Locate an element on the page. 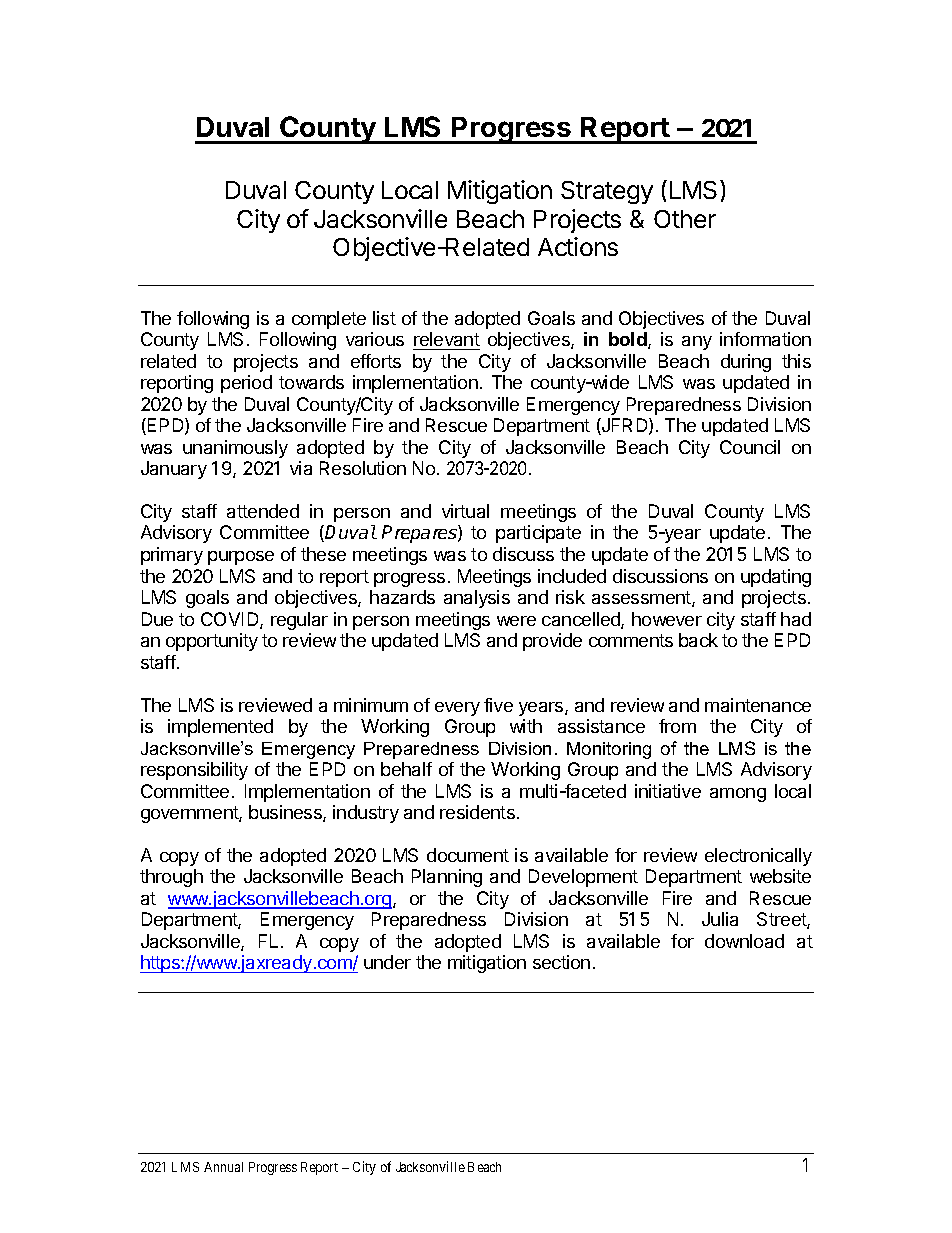 This page has width=952, height=1233. five is located at coordinates (498, 705).
